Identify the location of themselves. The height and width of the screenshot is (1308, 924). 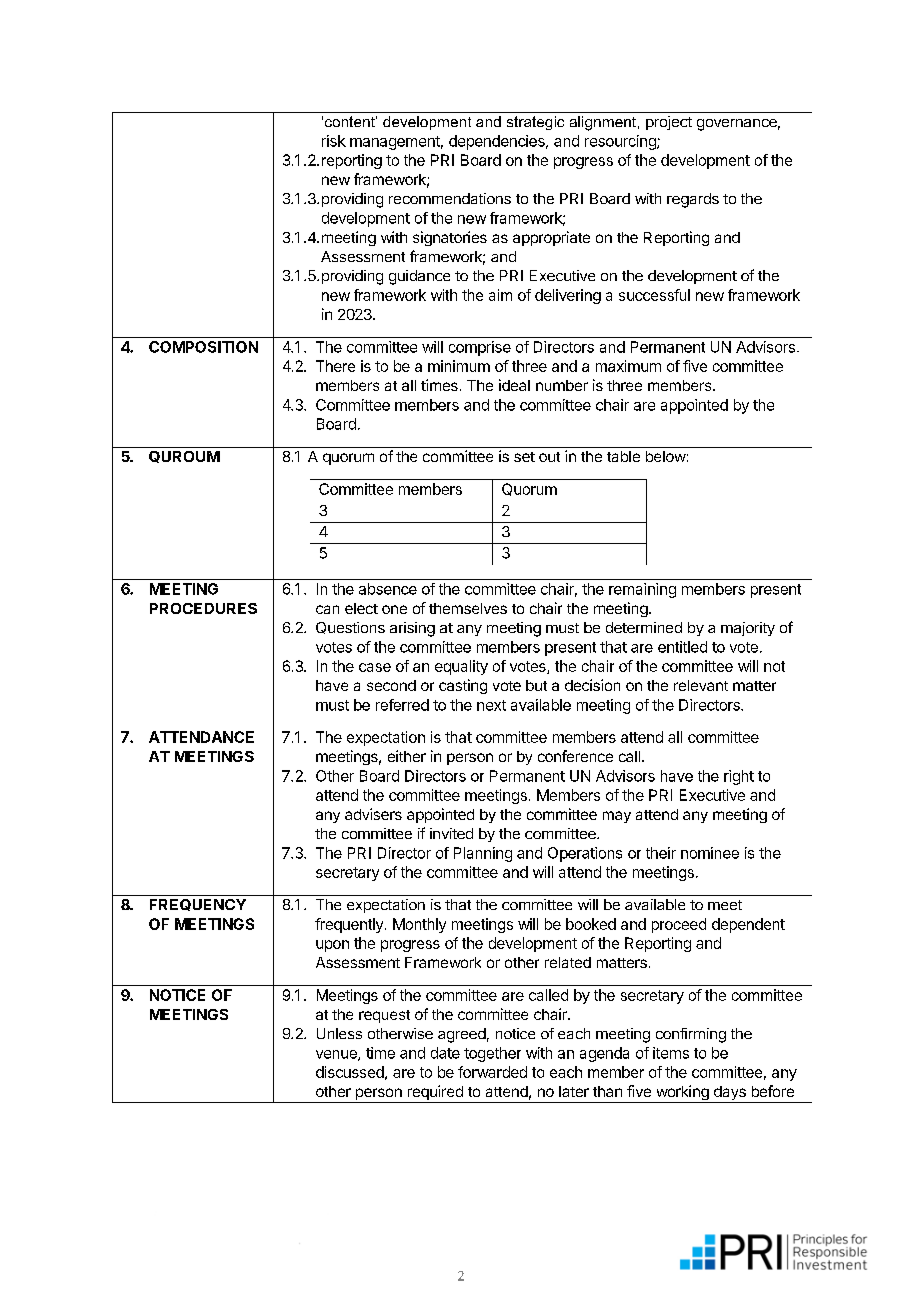
(468, 608).
